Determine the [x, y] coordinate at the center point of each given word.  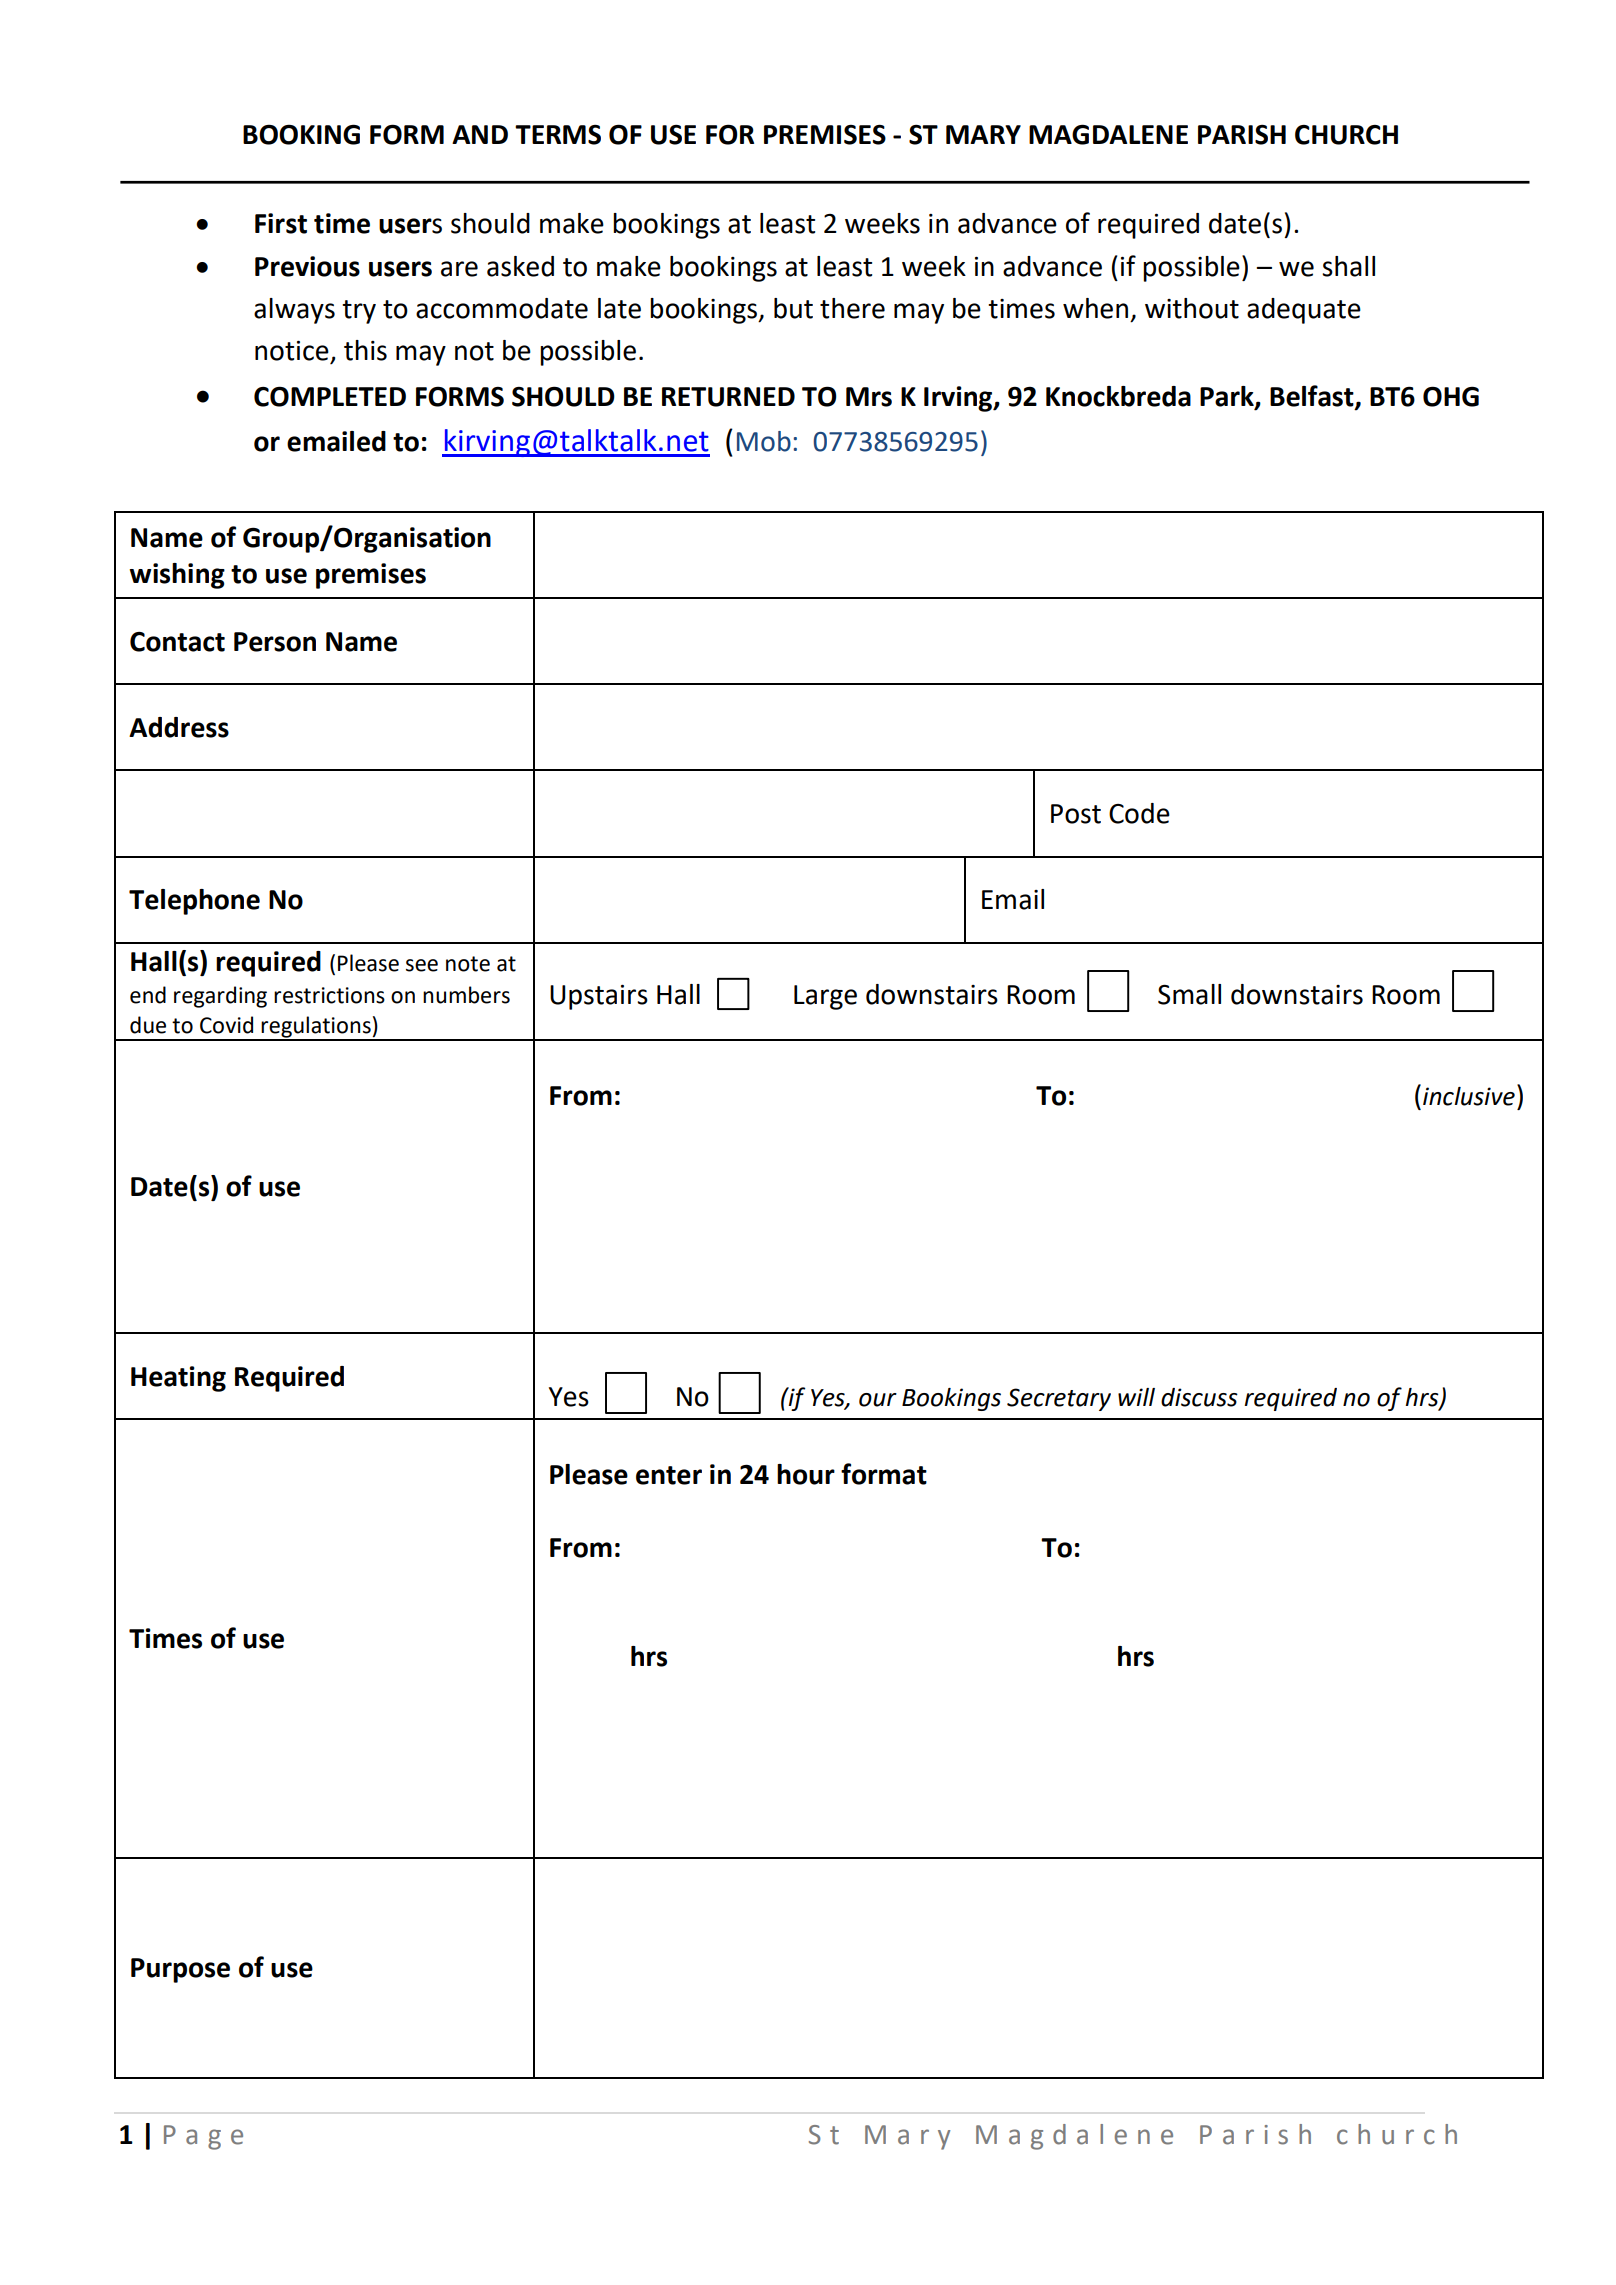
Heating [178, 1379]
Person [275, 642]
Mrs [869, 397]
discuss [1199, 1397]
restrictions [329, 995]
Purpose [180, 1970]
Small [1189, 994]
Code [1139, 813]
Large [825, 997]
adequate [1304, 311]
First [281, 223]
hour [806, 1474]
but [793, 308]
